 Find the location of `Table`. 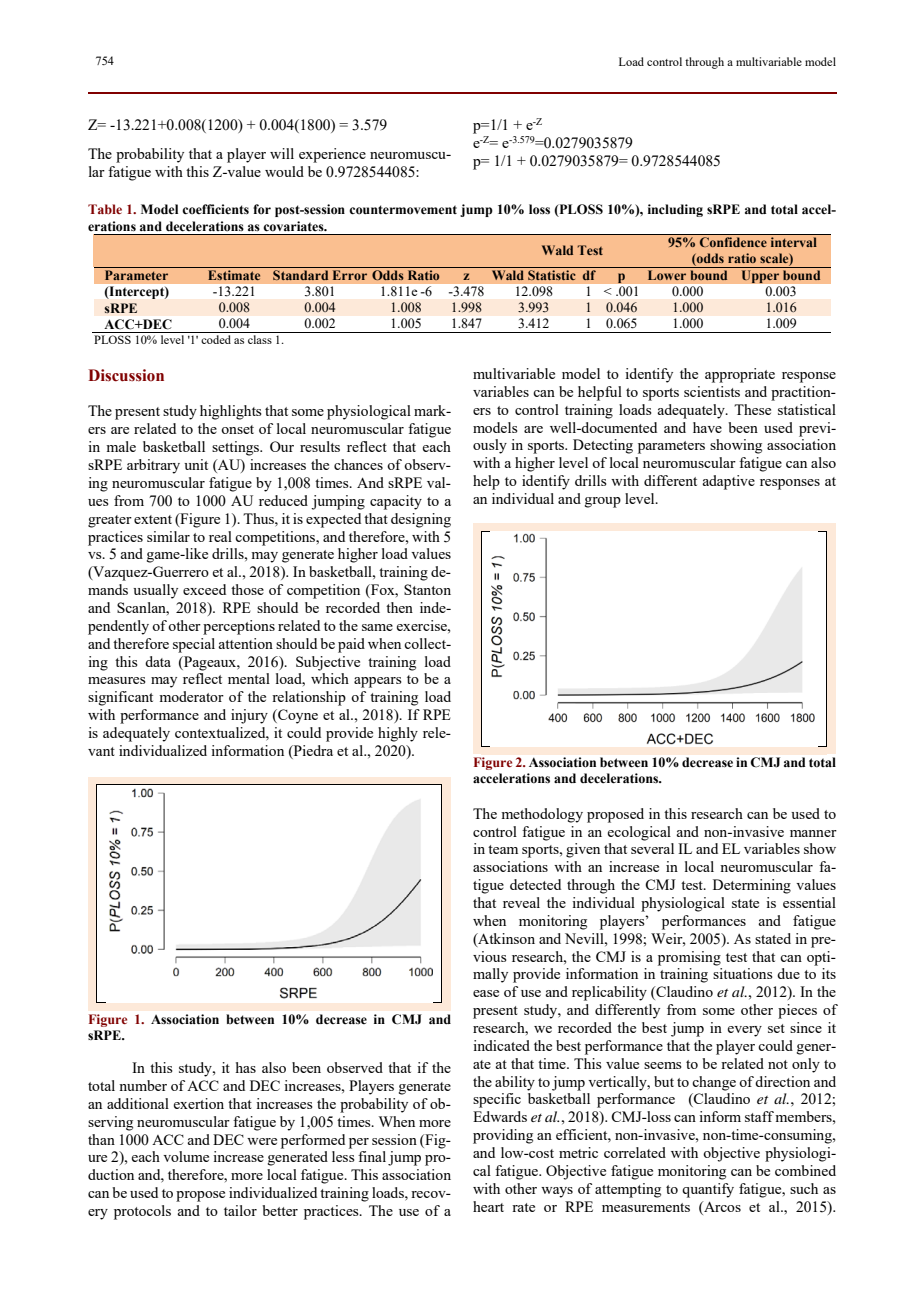

Table is located at coordinates (105, 209).
